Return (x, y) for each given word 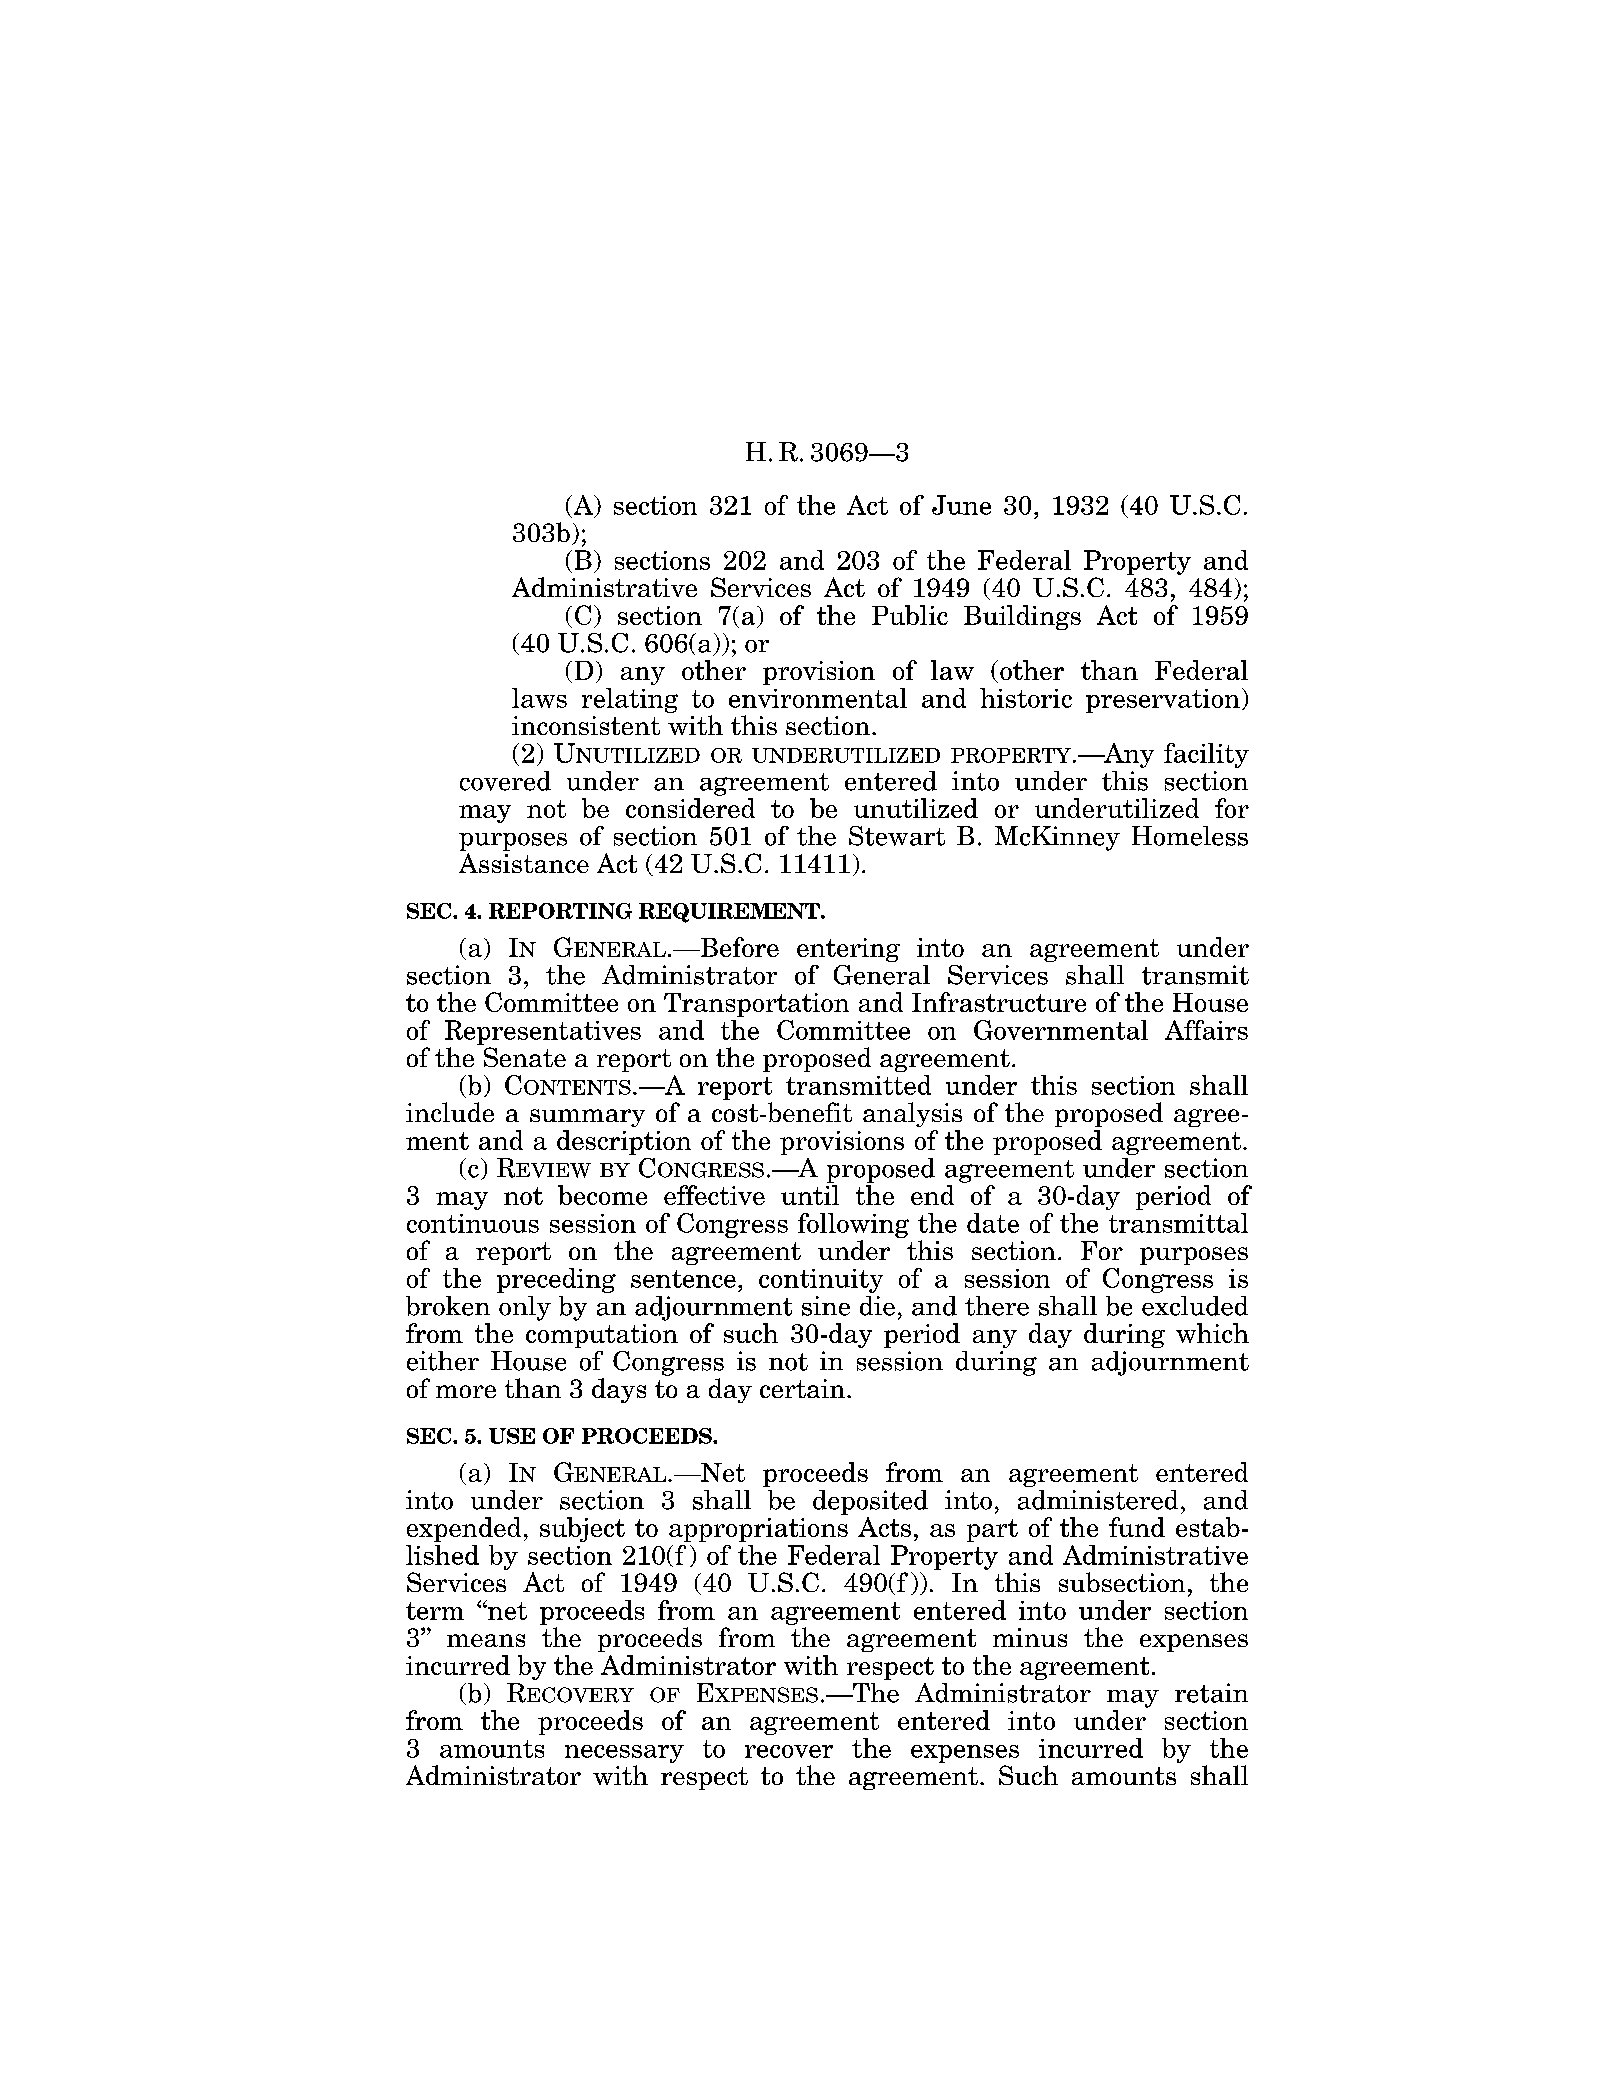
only (525, 1308)
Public (910, 615)
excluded (1195, 1306)
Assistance (524, 863)
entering (848, 950)
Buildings (1022, 617)
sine (826, 1306)
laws (539, 698)
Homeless (1190, 836)
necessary (624, 1754)
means (486, 1640)
